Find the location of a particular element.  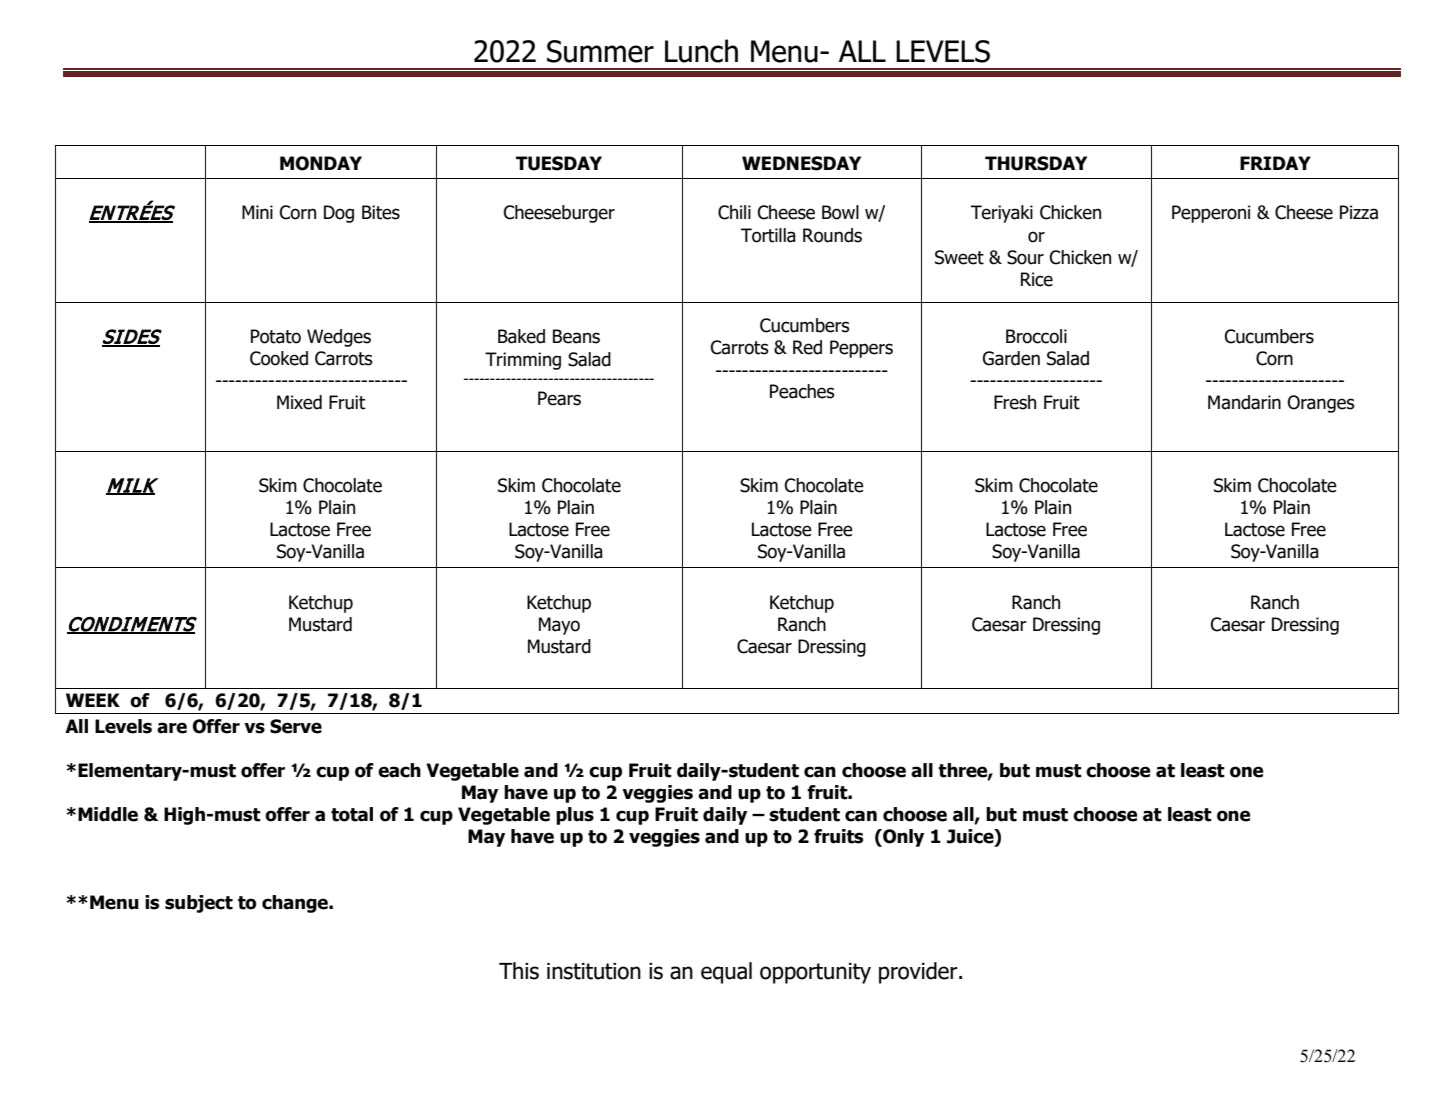

Only is located at coordinates (902, 838).
